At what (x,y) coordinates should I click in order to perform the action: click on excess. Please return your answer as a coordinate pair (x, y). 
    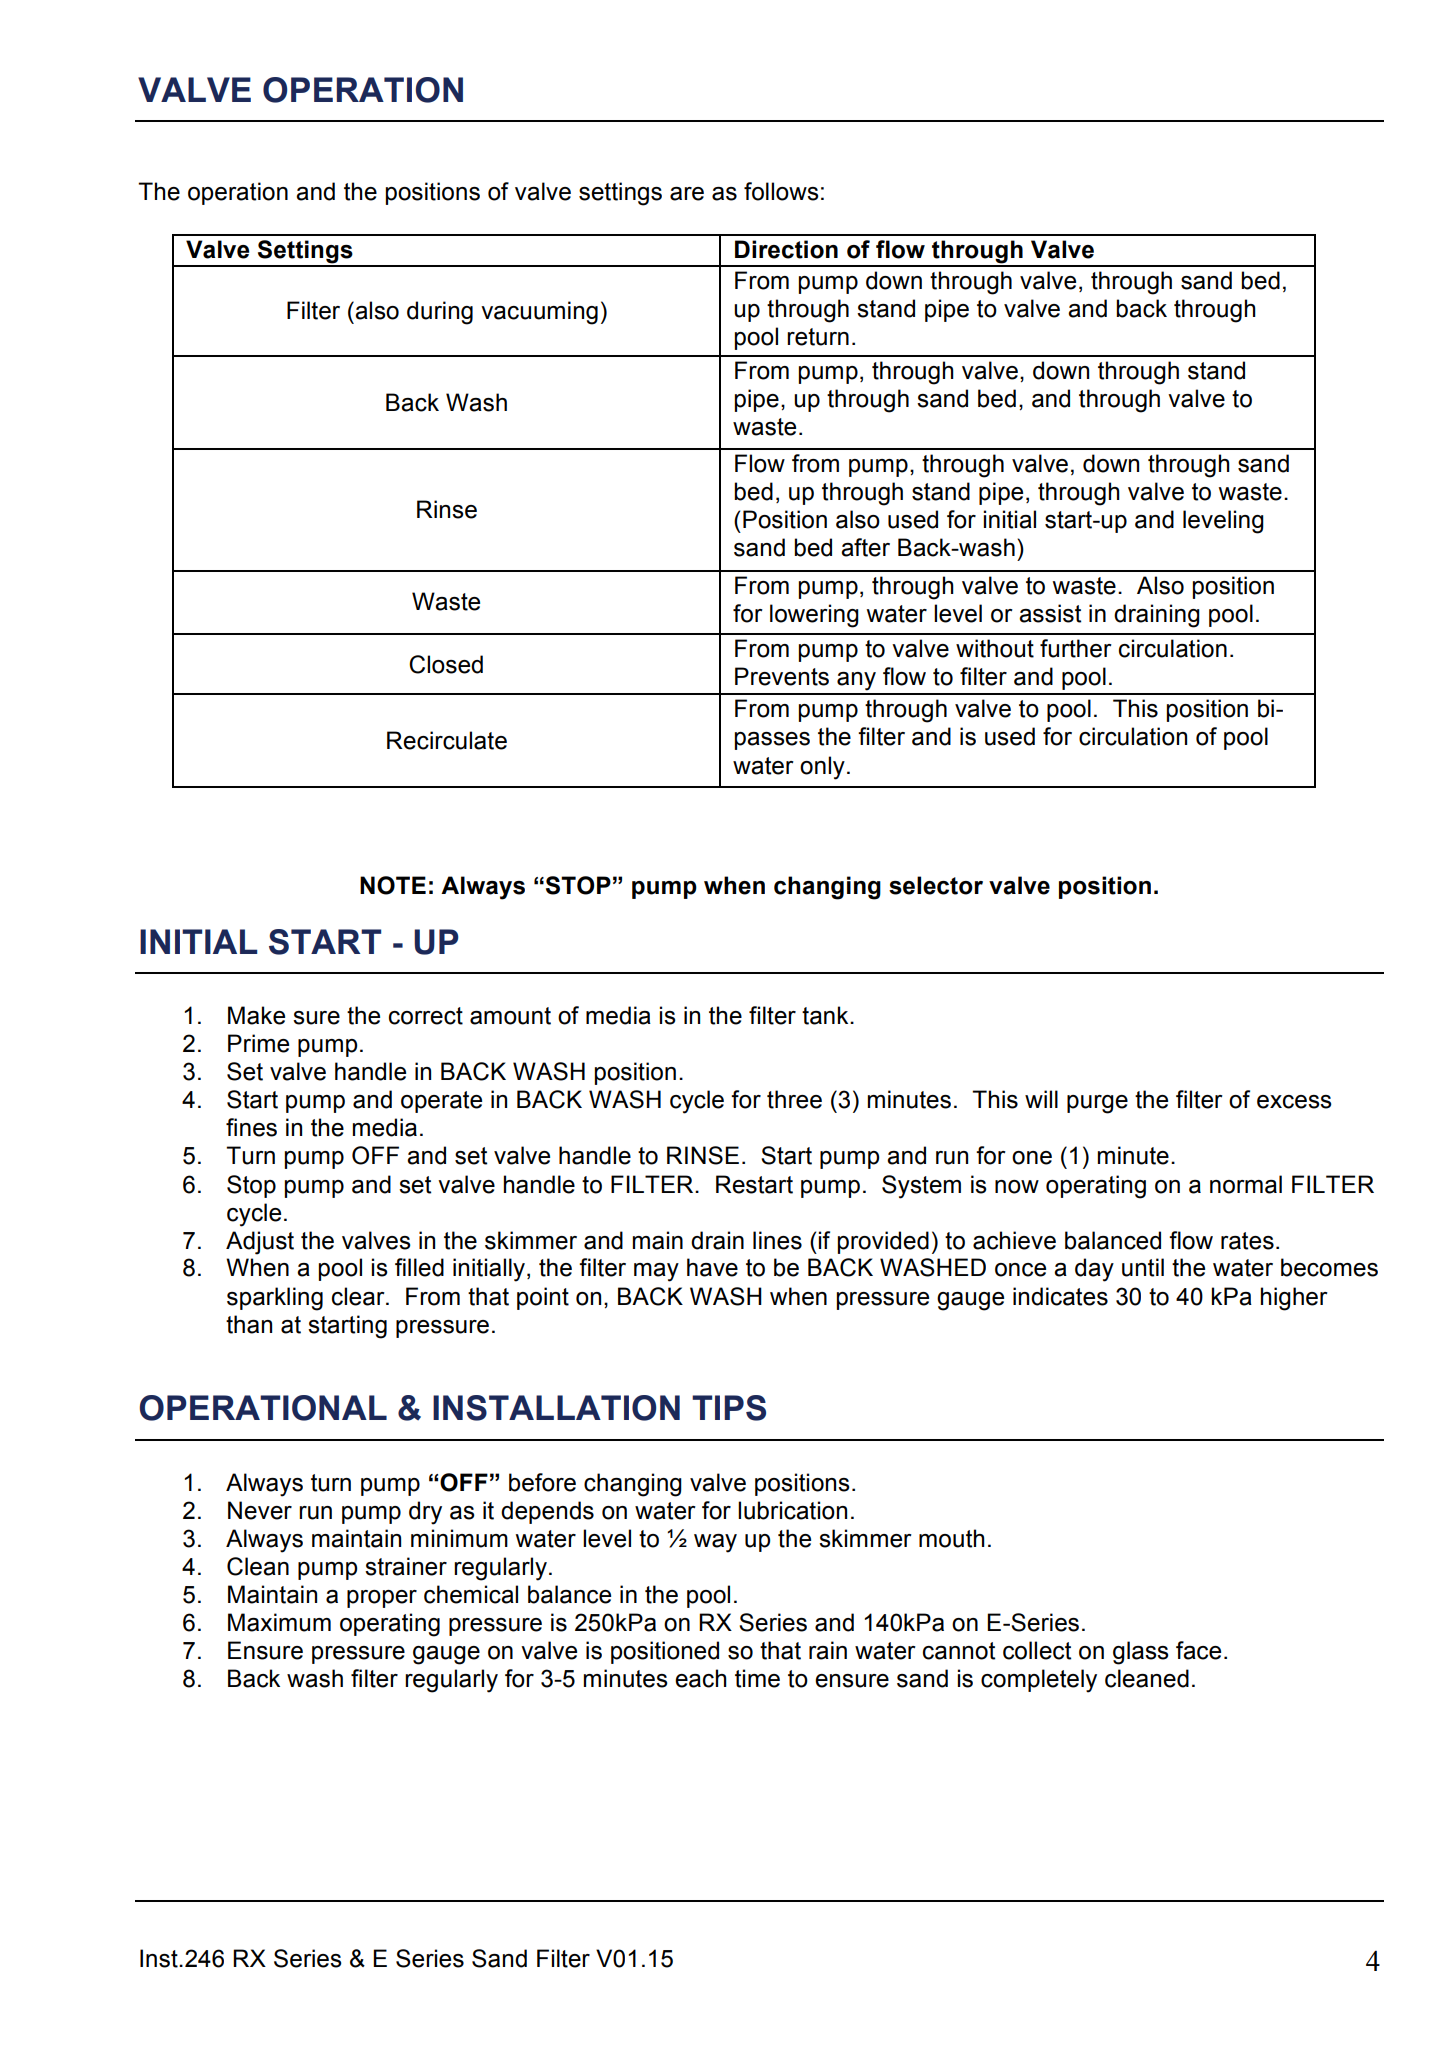
    Looking at the image, I should click on (1294, 1102).
